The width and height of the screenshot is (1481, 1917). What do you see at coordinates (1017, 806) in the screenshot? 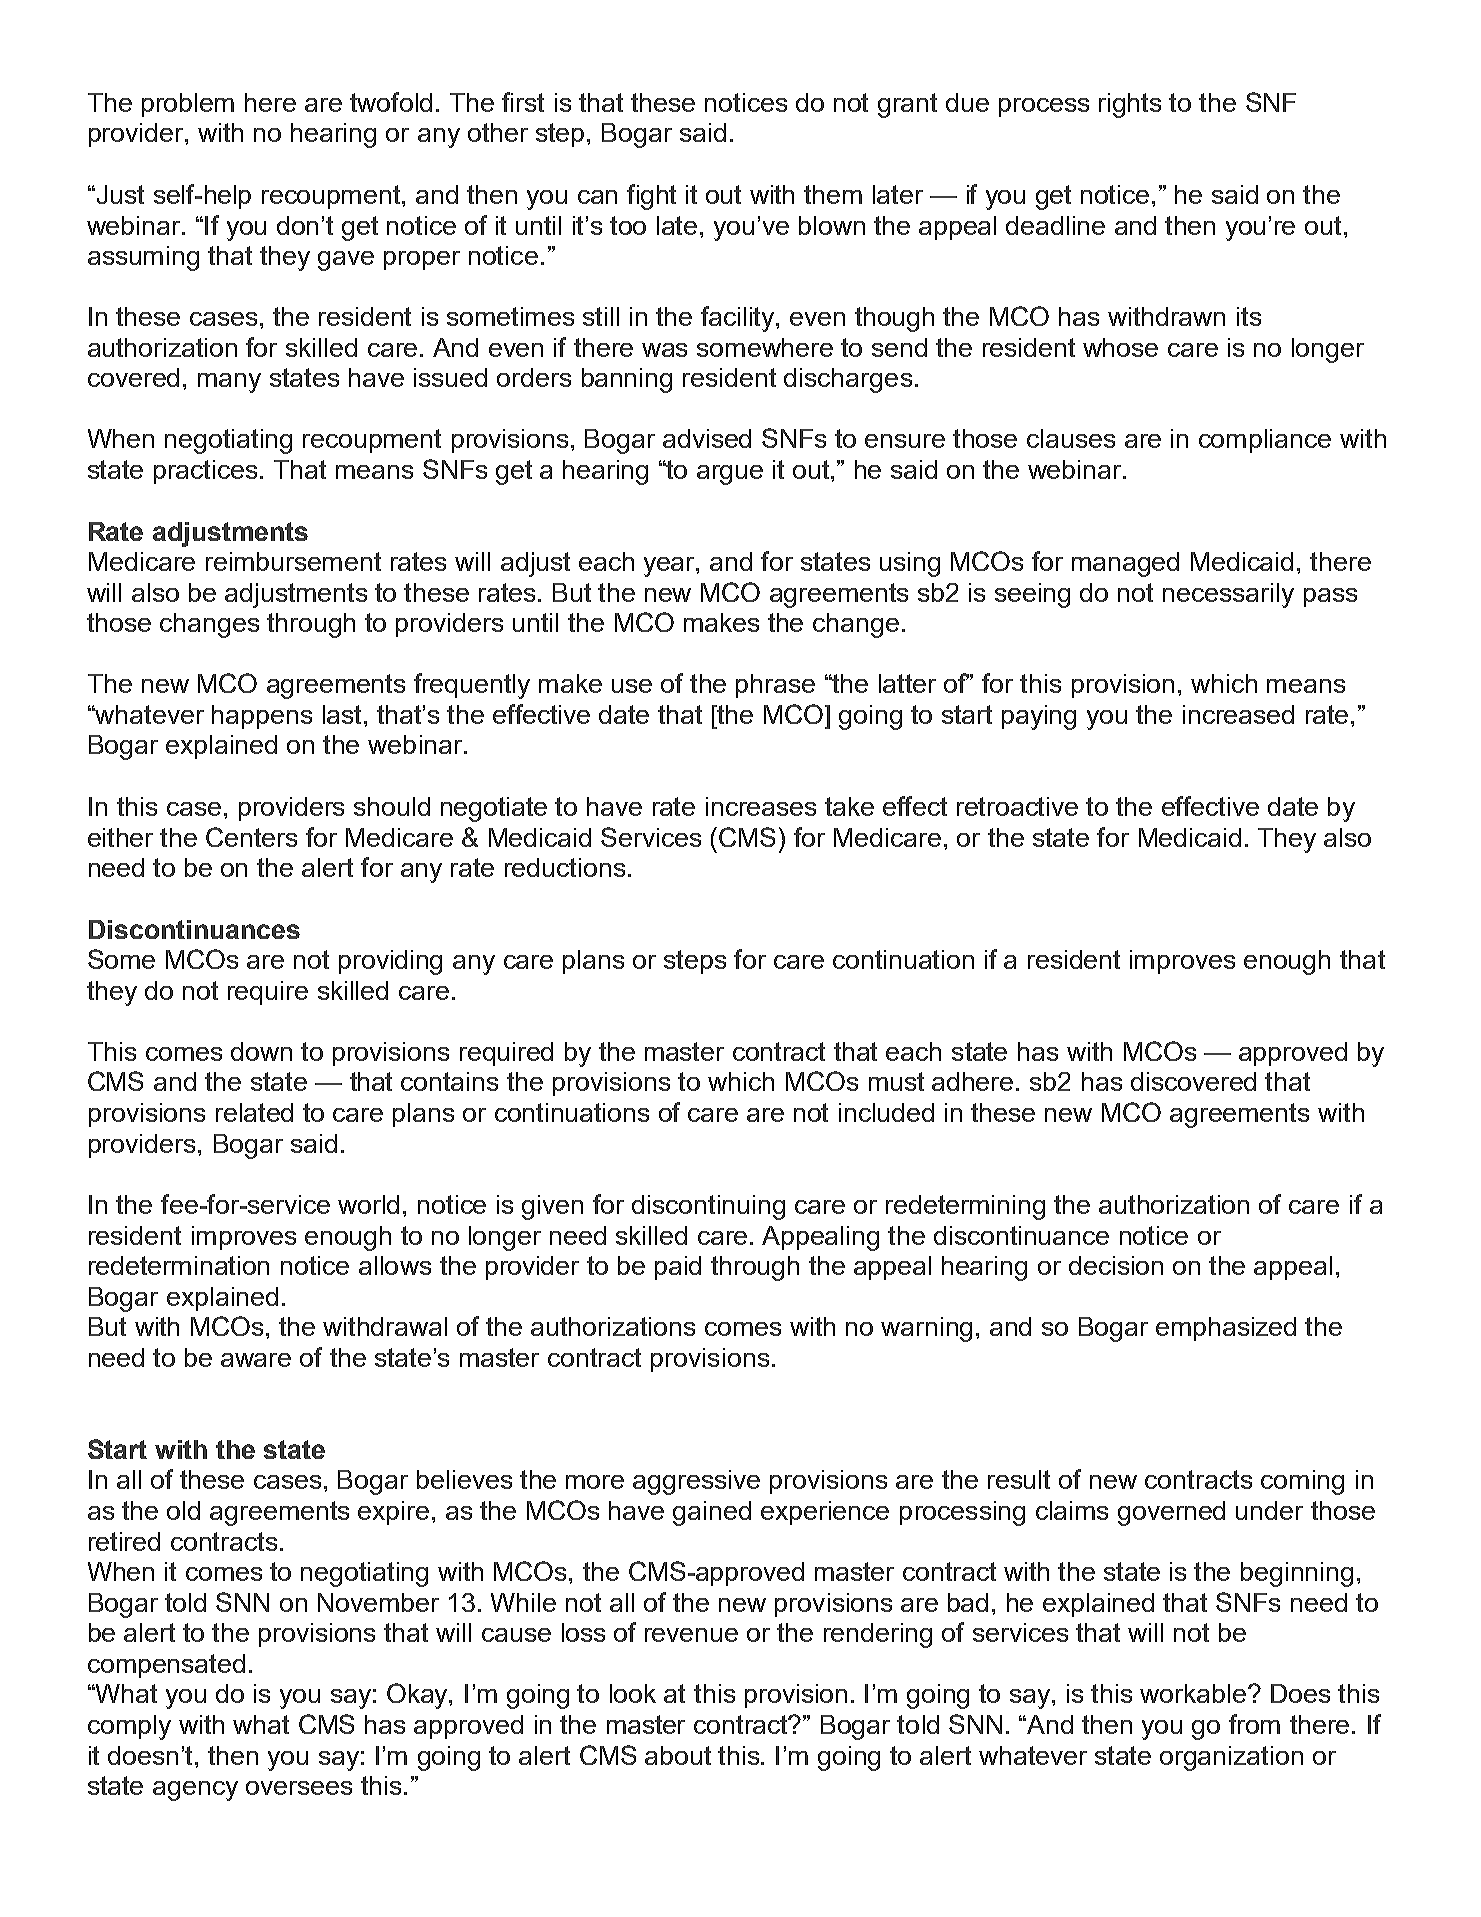
I see `retroactive` at bounding box center [1017, 806].
